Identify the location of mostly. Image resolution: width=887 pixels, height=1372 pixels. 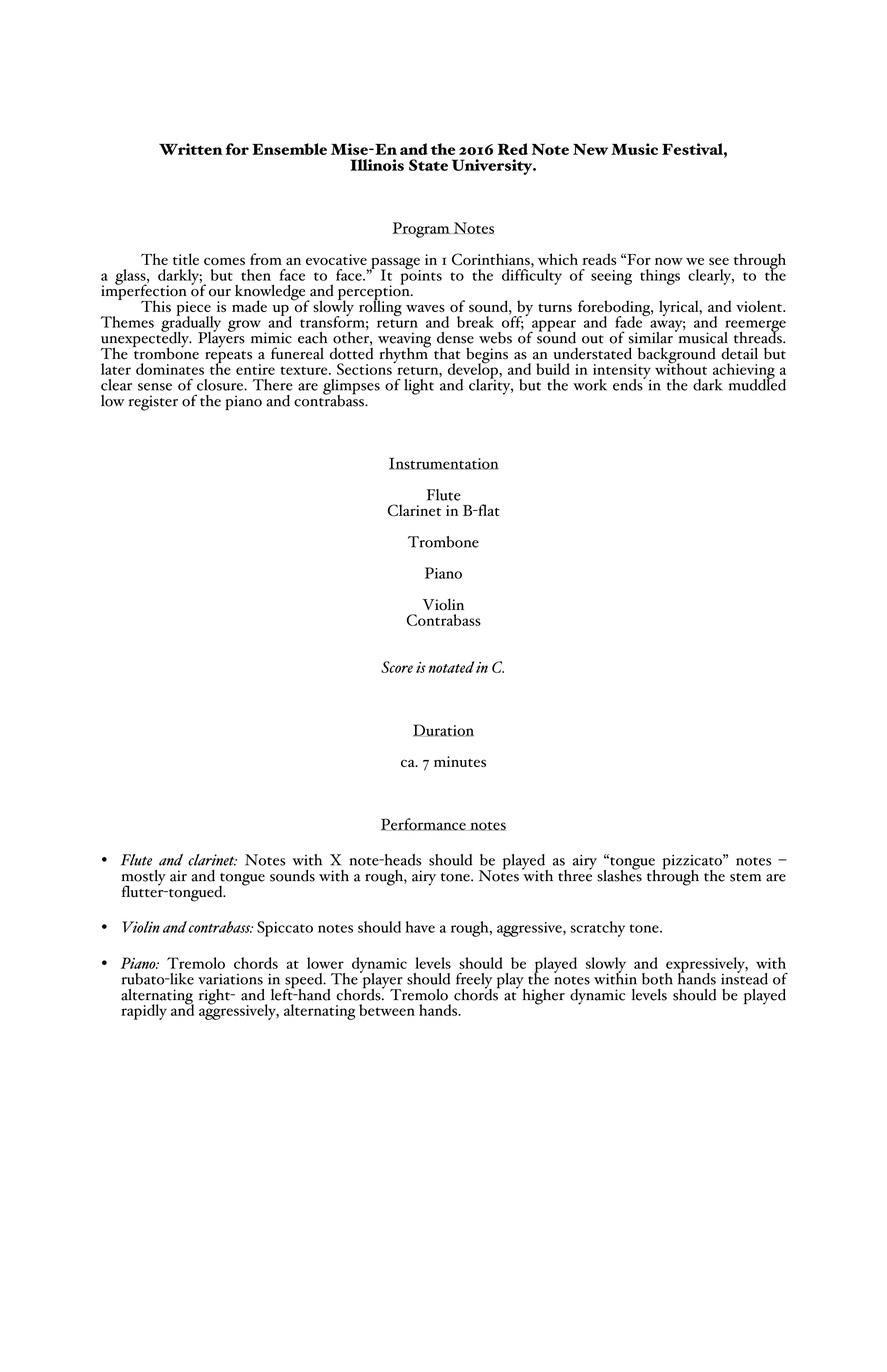
(143, 879).
